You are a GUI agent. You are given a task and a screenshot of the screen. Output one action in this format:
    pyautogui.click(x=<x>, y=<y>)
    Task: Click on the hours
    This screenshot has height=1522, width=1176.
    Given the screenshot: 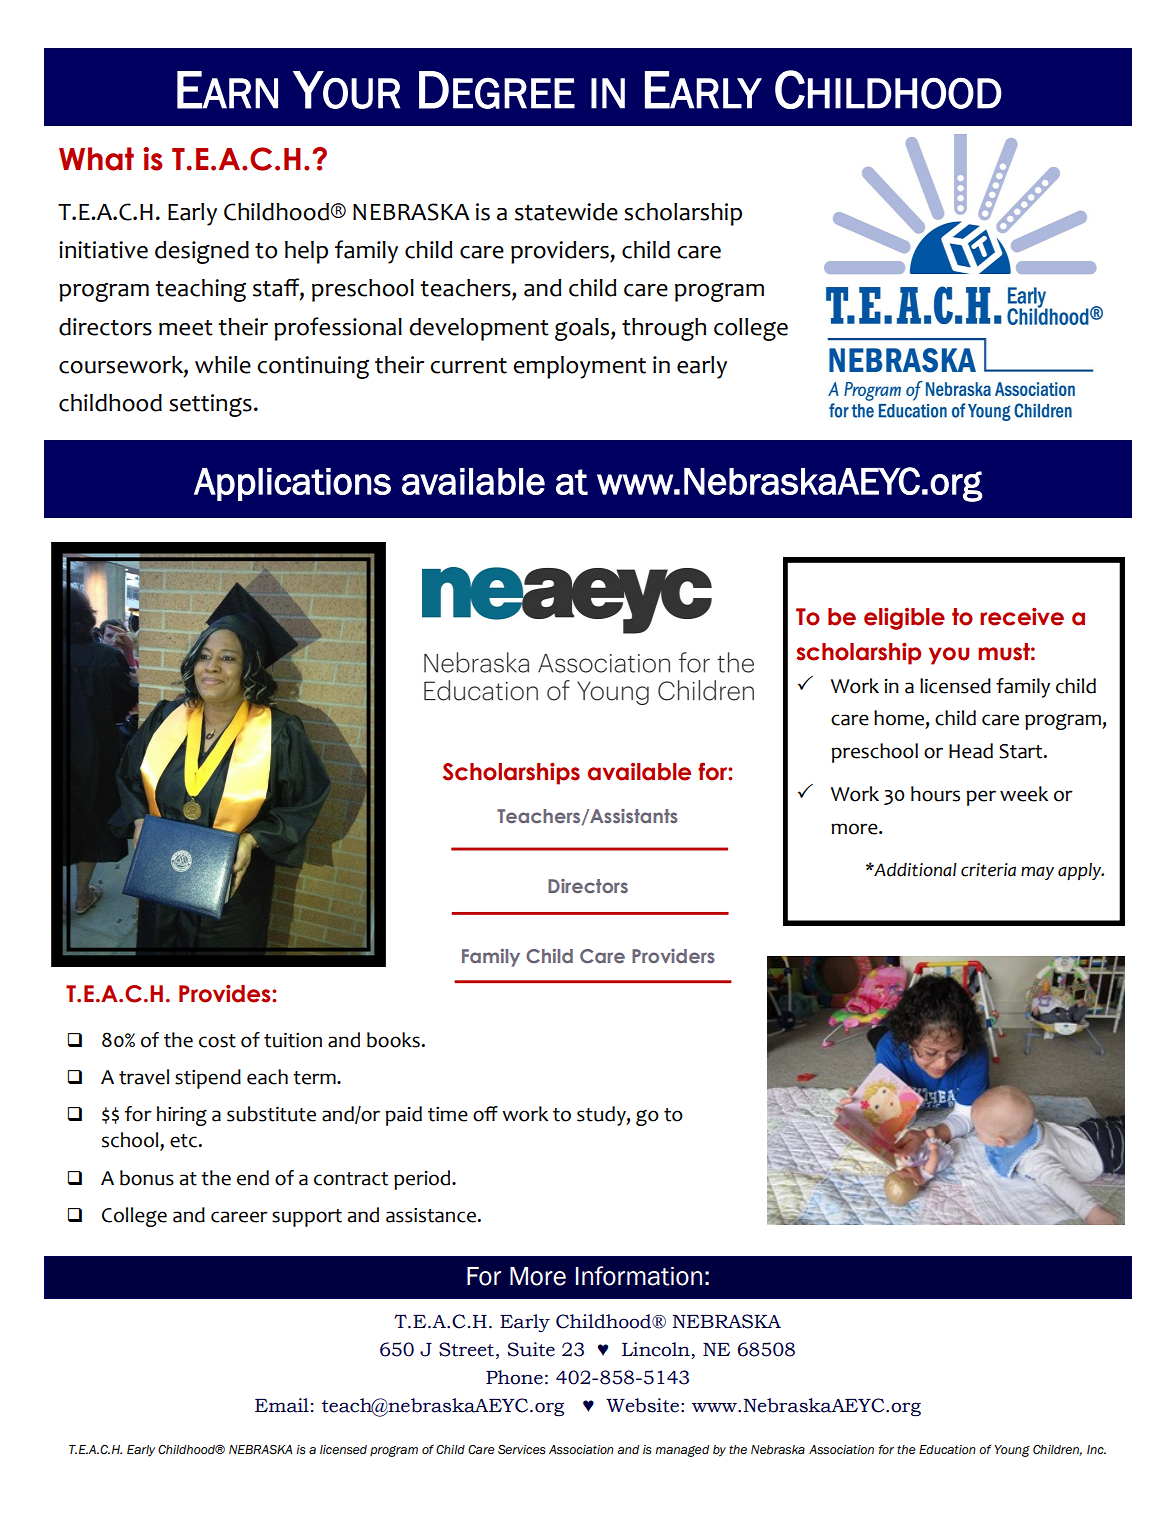 What is the action you would take?
    pyautogui.click(x=935, y=794)
